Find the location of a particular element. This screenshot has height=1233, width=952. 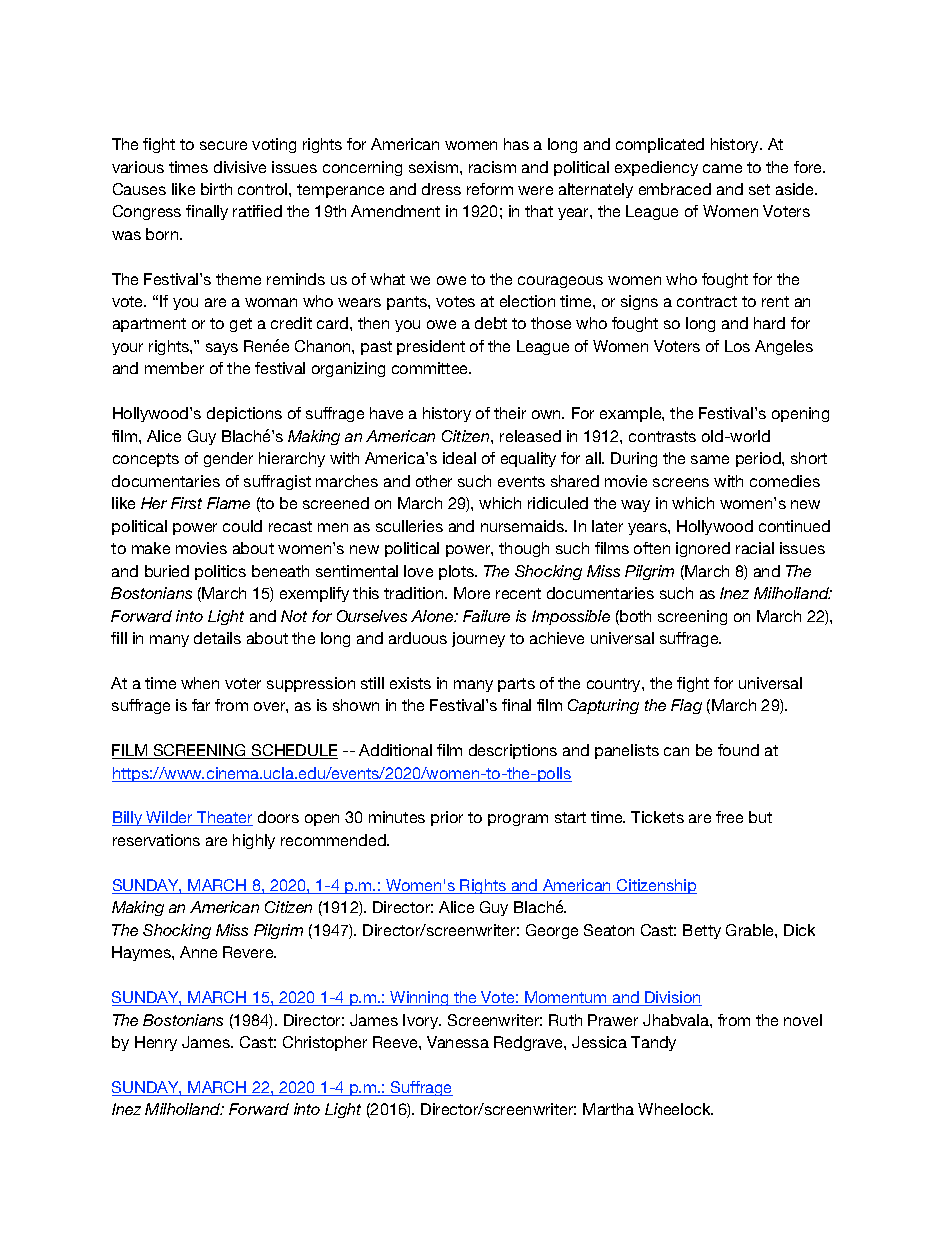

journey is located at coordinates (478, 639).
